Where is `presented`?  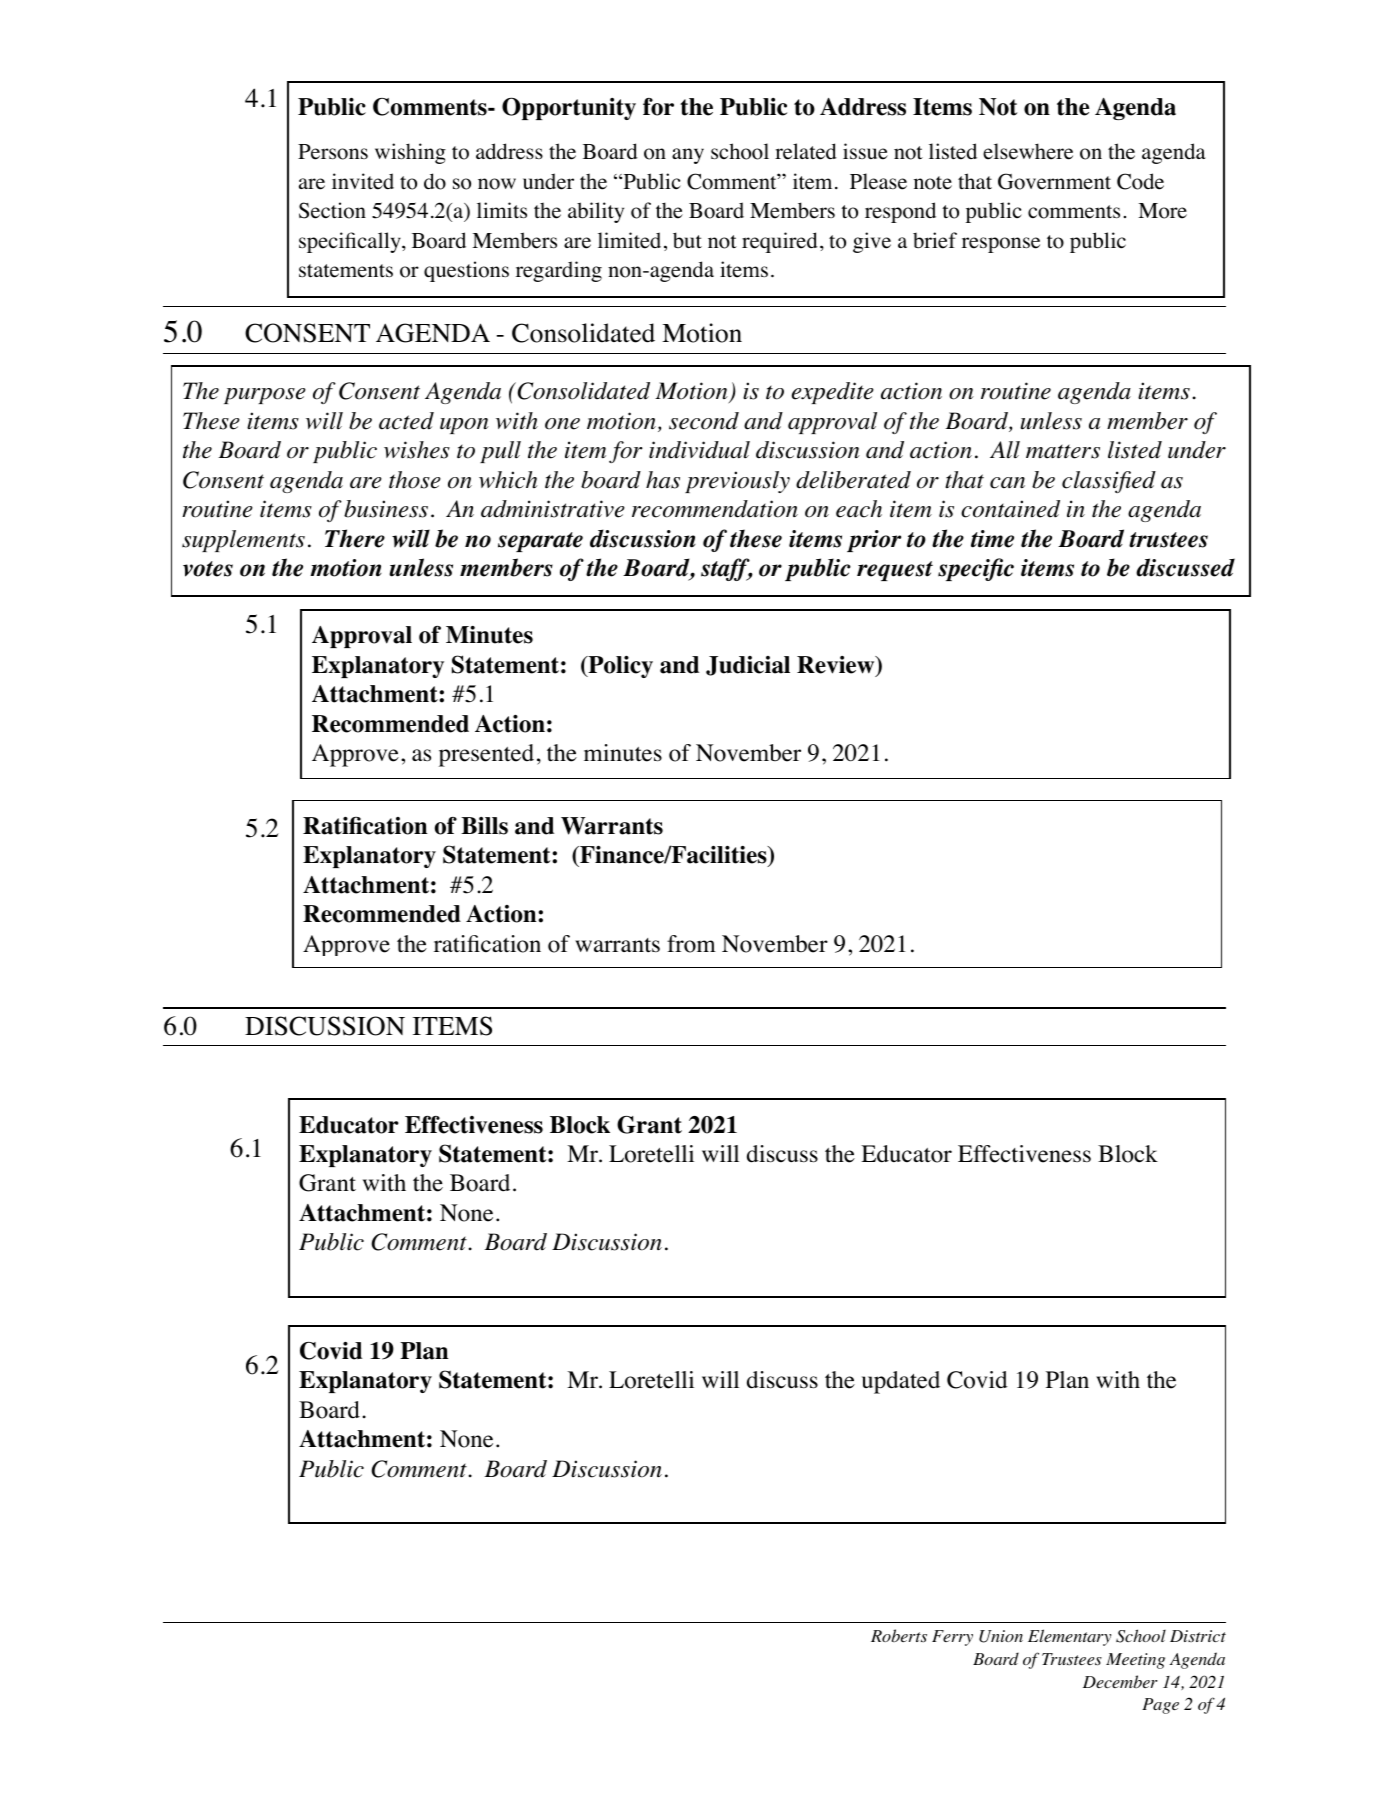
presented is located at coordinates (486, 755).
